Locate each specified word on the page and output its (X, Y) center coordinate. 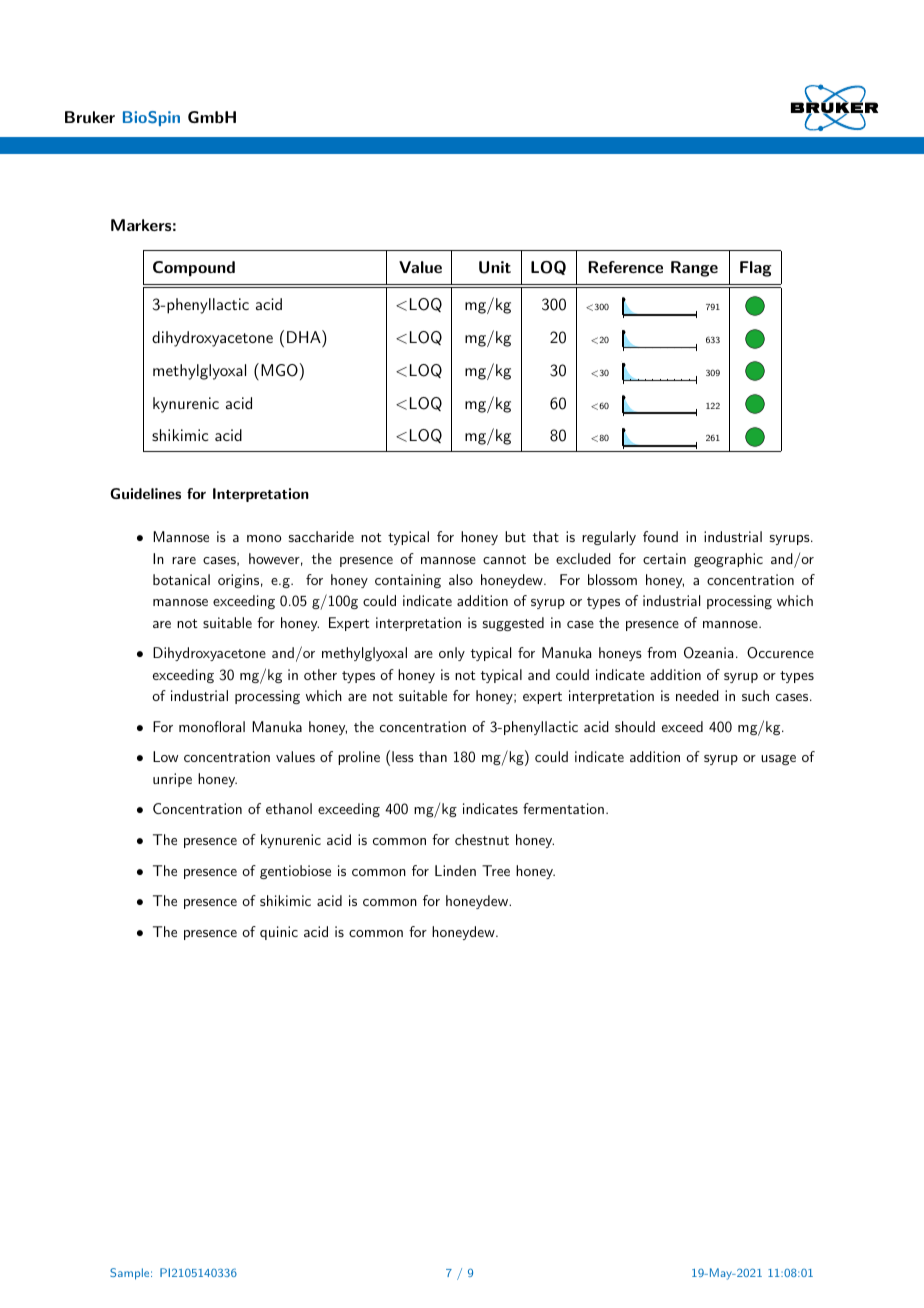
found (660, 536)
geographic (728, 560)
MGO (279, 370)
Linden (455, 870)
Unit (495, 267)
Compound (194, 269)
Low (165, 756)
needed (697, 695)
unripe (172, 780)
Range (694, 269)
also (461, 579)
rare (184, 560)
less (403, 756)
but (515, 536)
